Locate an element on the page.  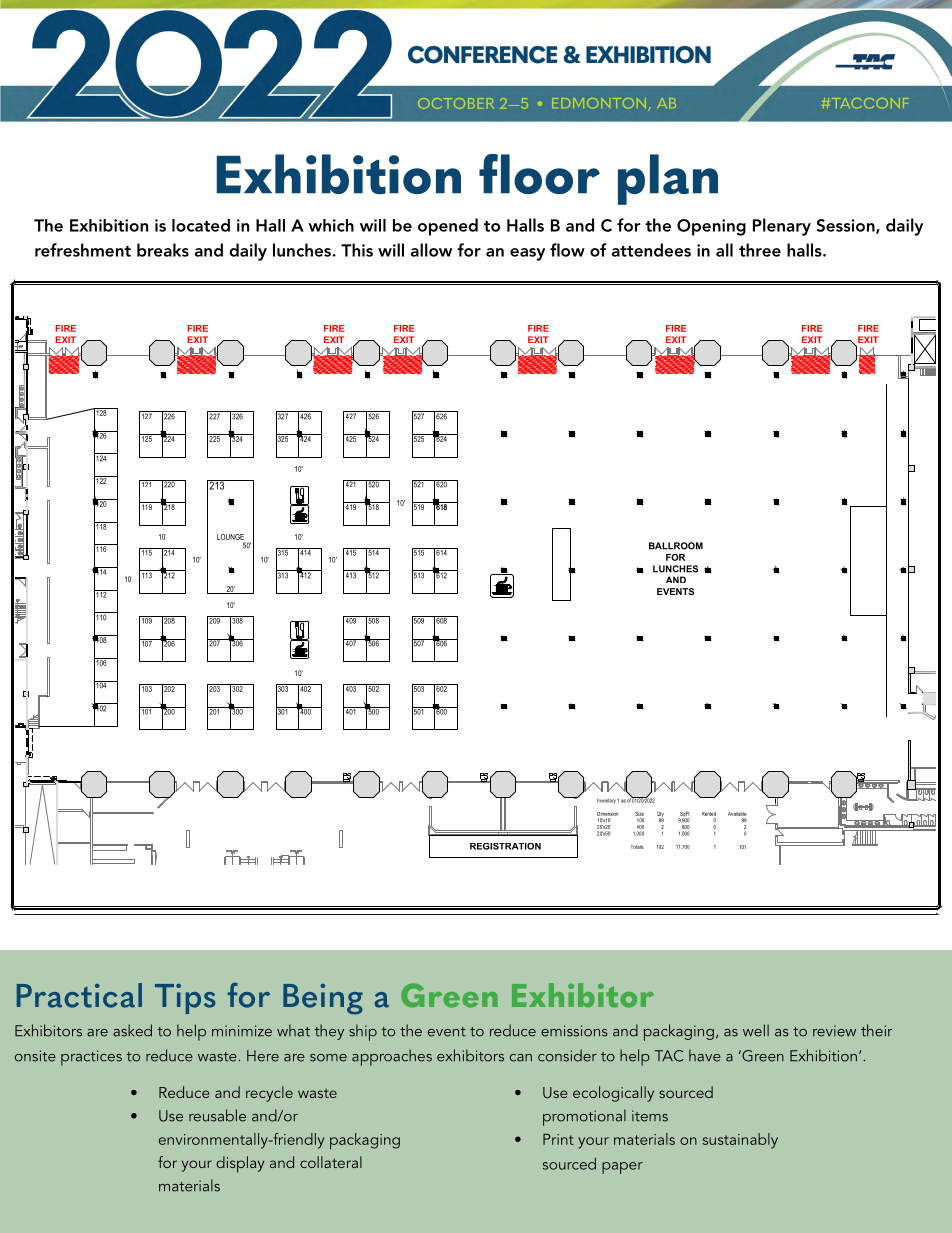
Totals is located at coordinates (637, 847).
